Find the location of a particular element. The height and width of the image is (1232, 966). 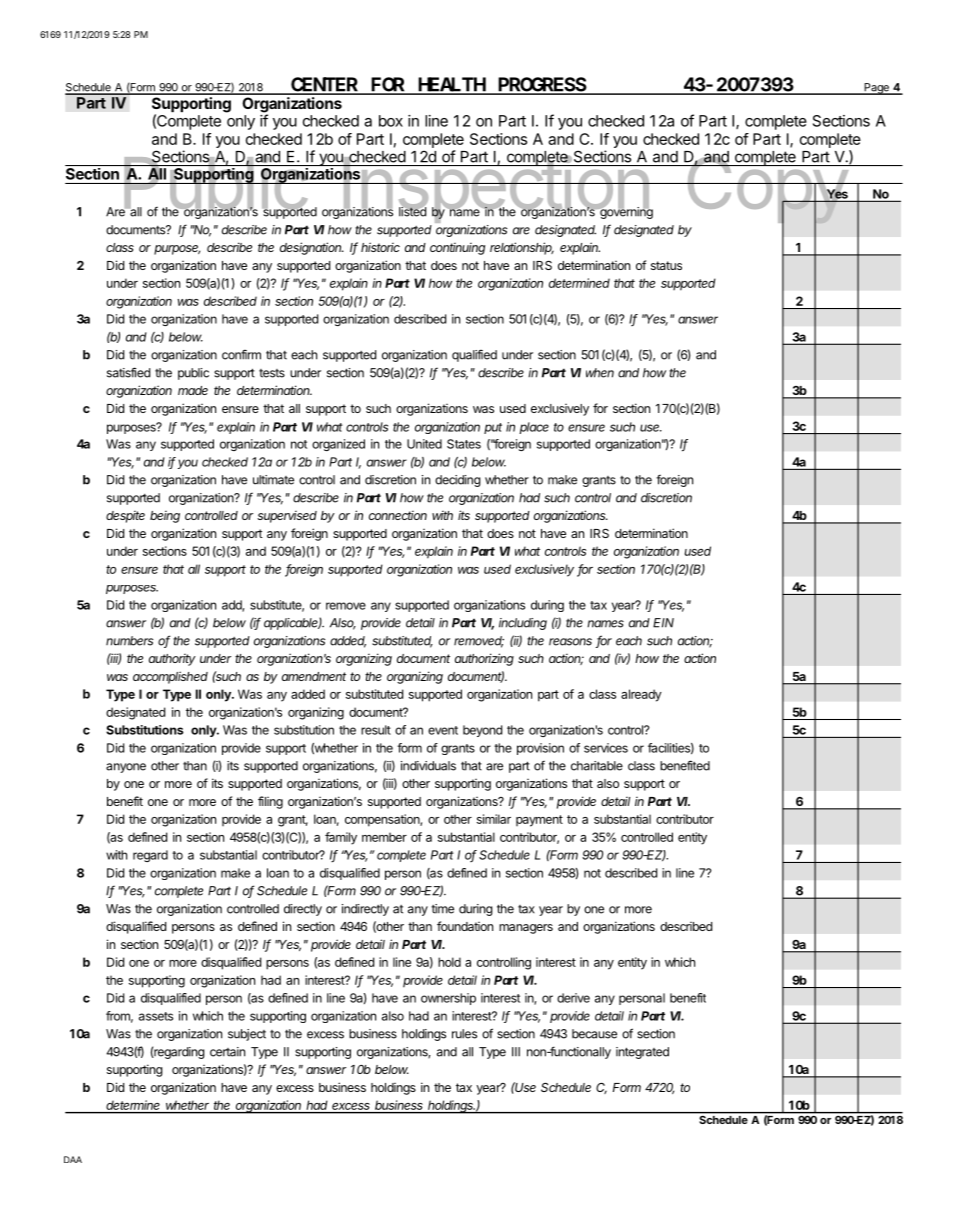

already is located at coordinates (641, 695).
